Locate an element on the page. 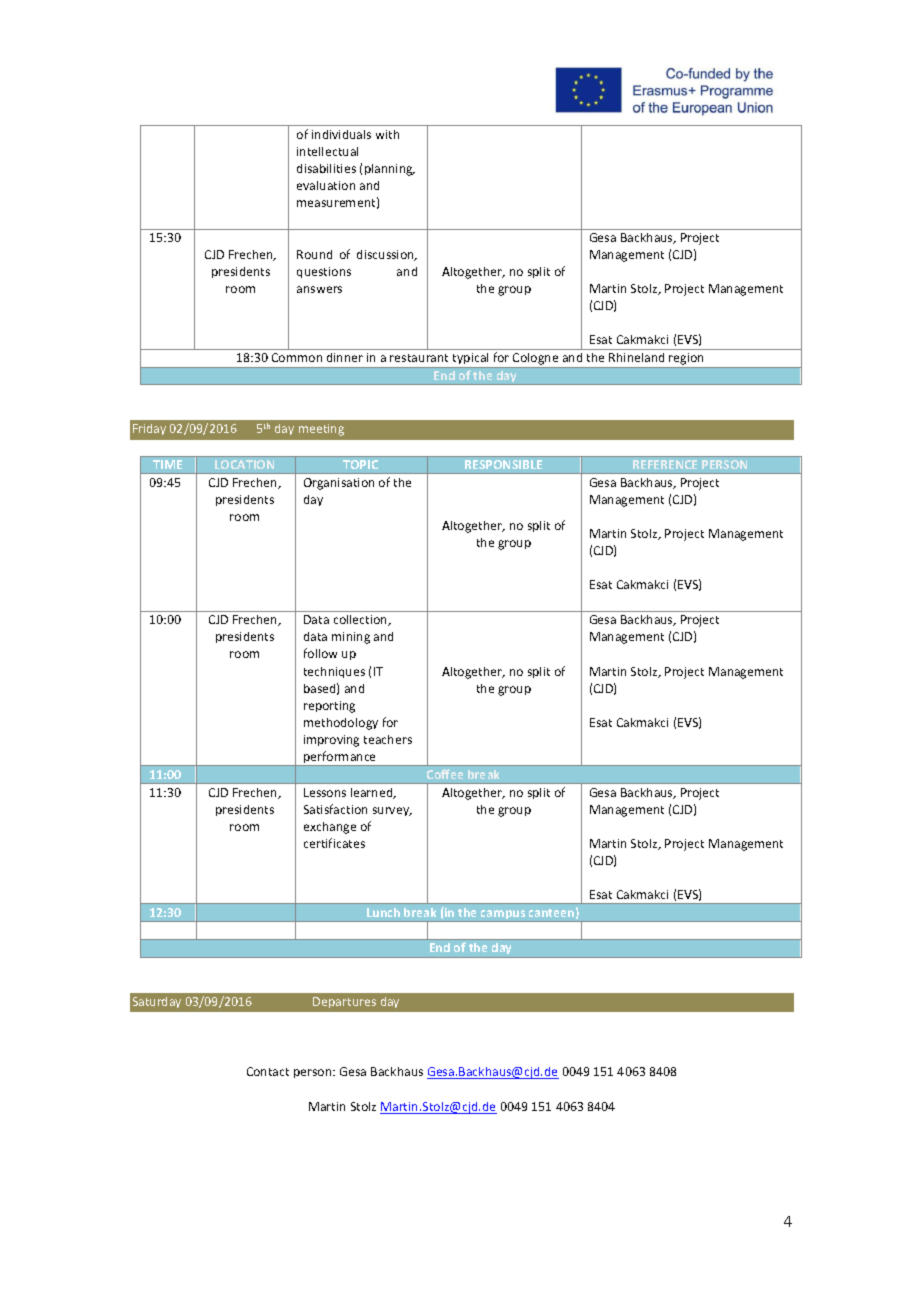 This document has width=924, height=1308. Contact is located at coordinates (268, 1071).
